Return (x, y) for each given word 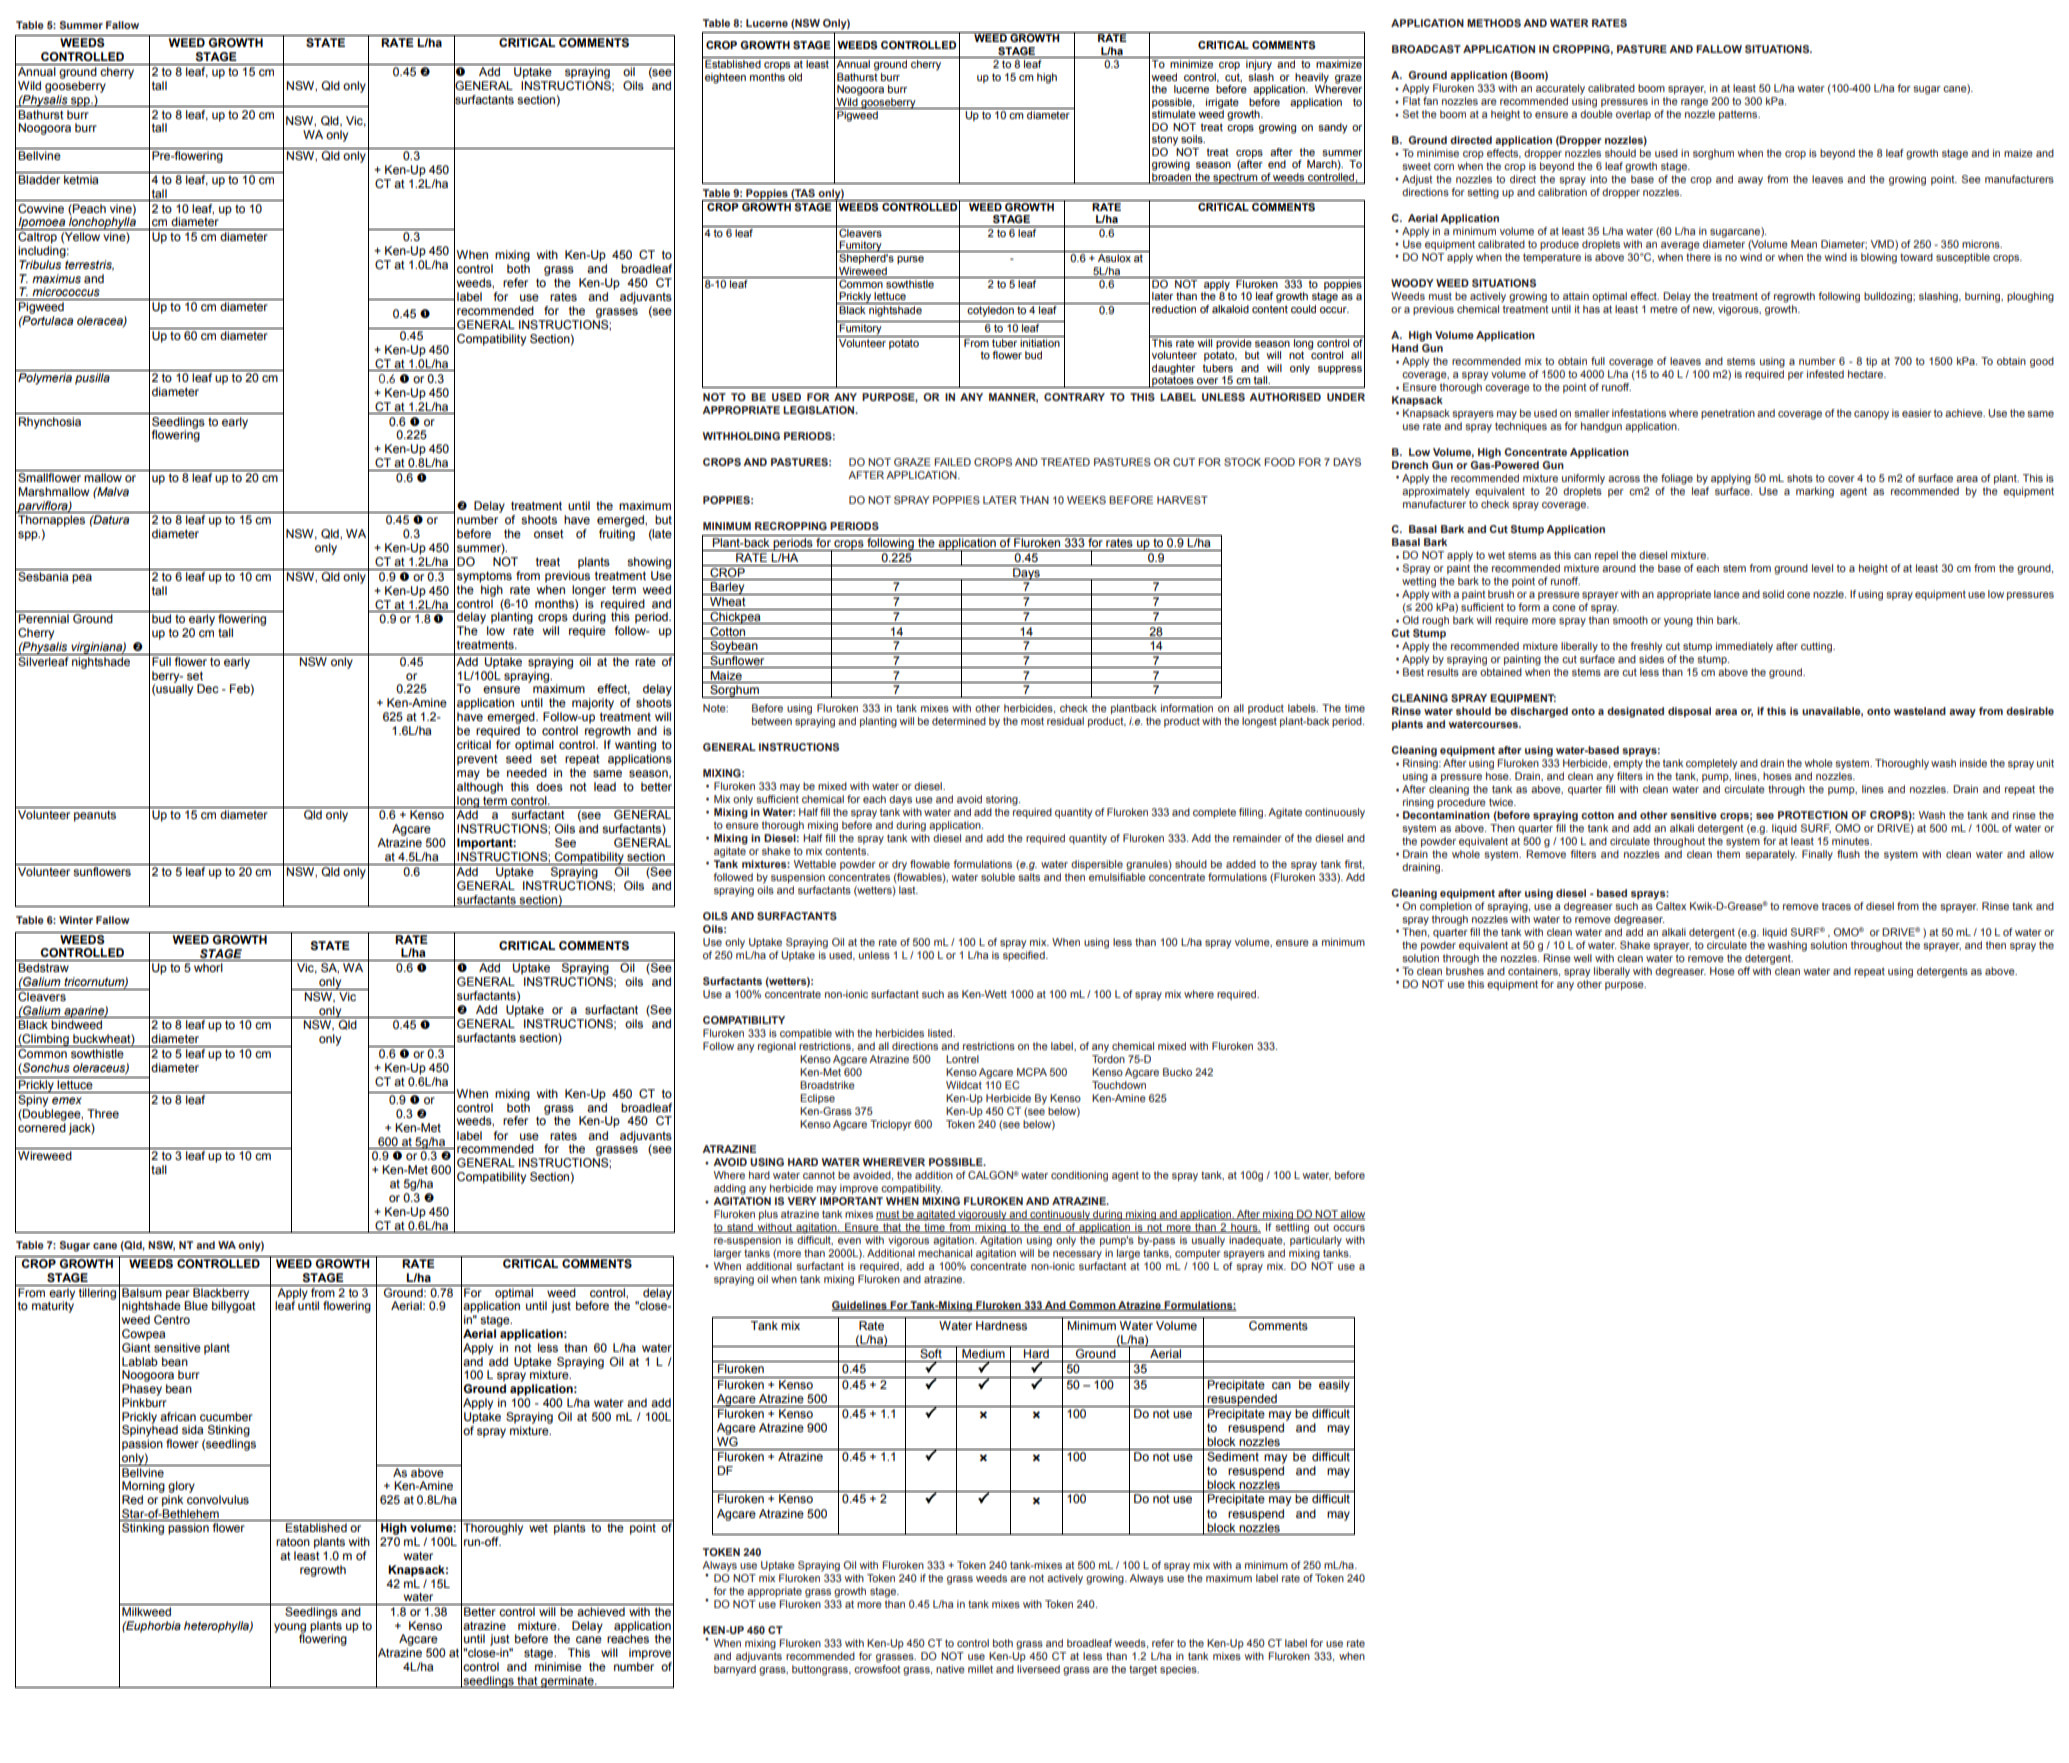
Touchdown (1119, 1083)
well (1583, 958)
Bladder (39, 179)
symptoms (484, 577)
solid (1773, 594)
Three (103, 1113)
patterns (1739, 115)
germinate (567, 1682)
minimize (1191, 64)
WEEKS (1086, 500)
